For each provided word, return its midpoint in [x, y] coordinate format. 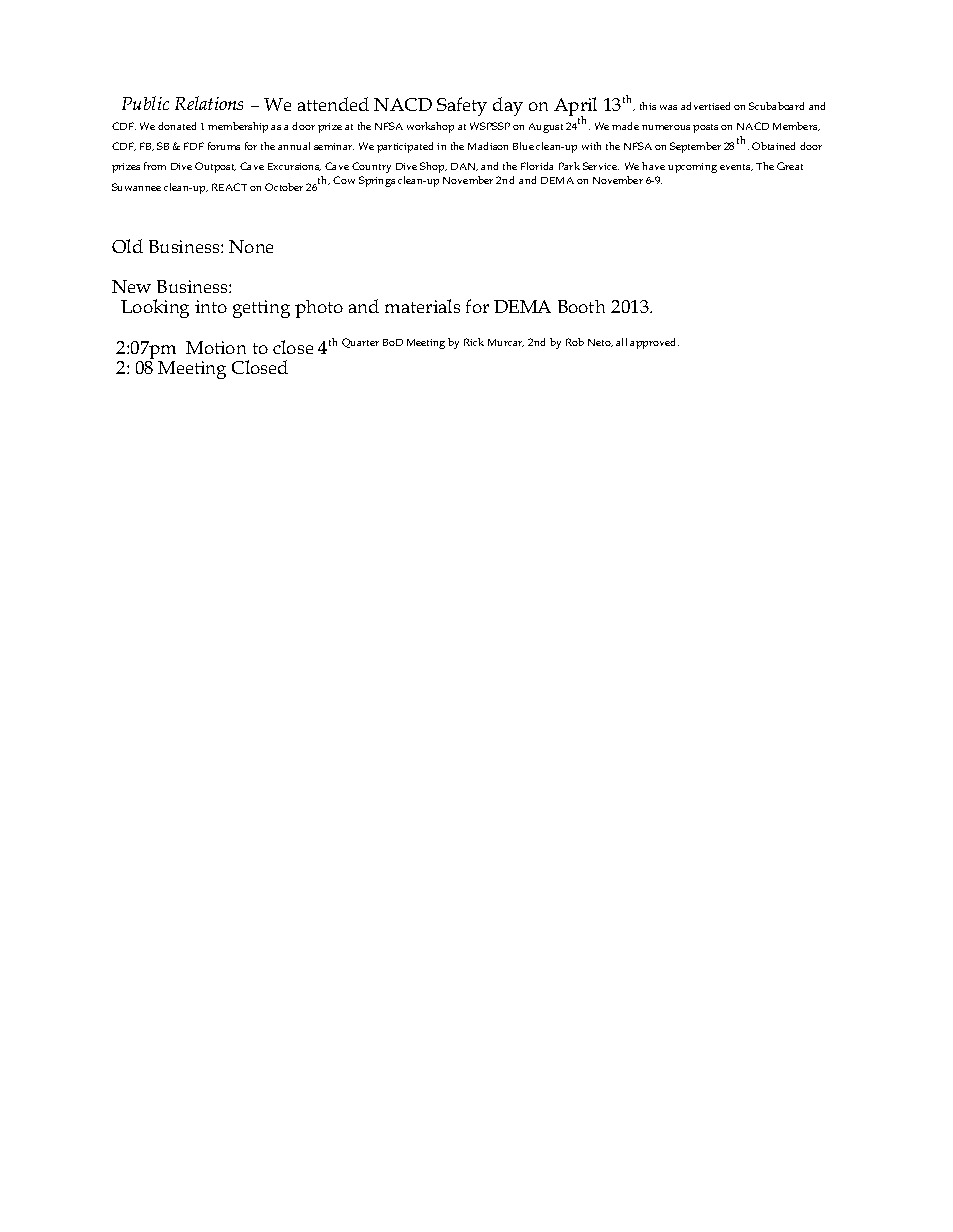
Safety [462, 106]
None [251, 246]
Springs [377, 181]
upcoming [692, 168]
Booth [581, 306]
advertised [705, 106]
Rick [474, 342]
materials [422, 306]
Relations [209, 103]
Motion [216, 347]
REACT [229, 187]
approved [654, 343]
